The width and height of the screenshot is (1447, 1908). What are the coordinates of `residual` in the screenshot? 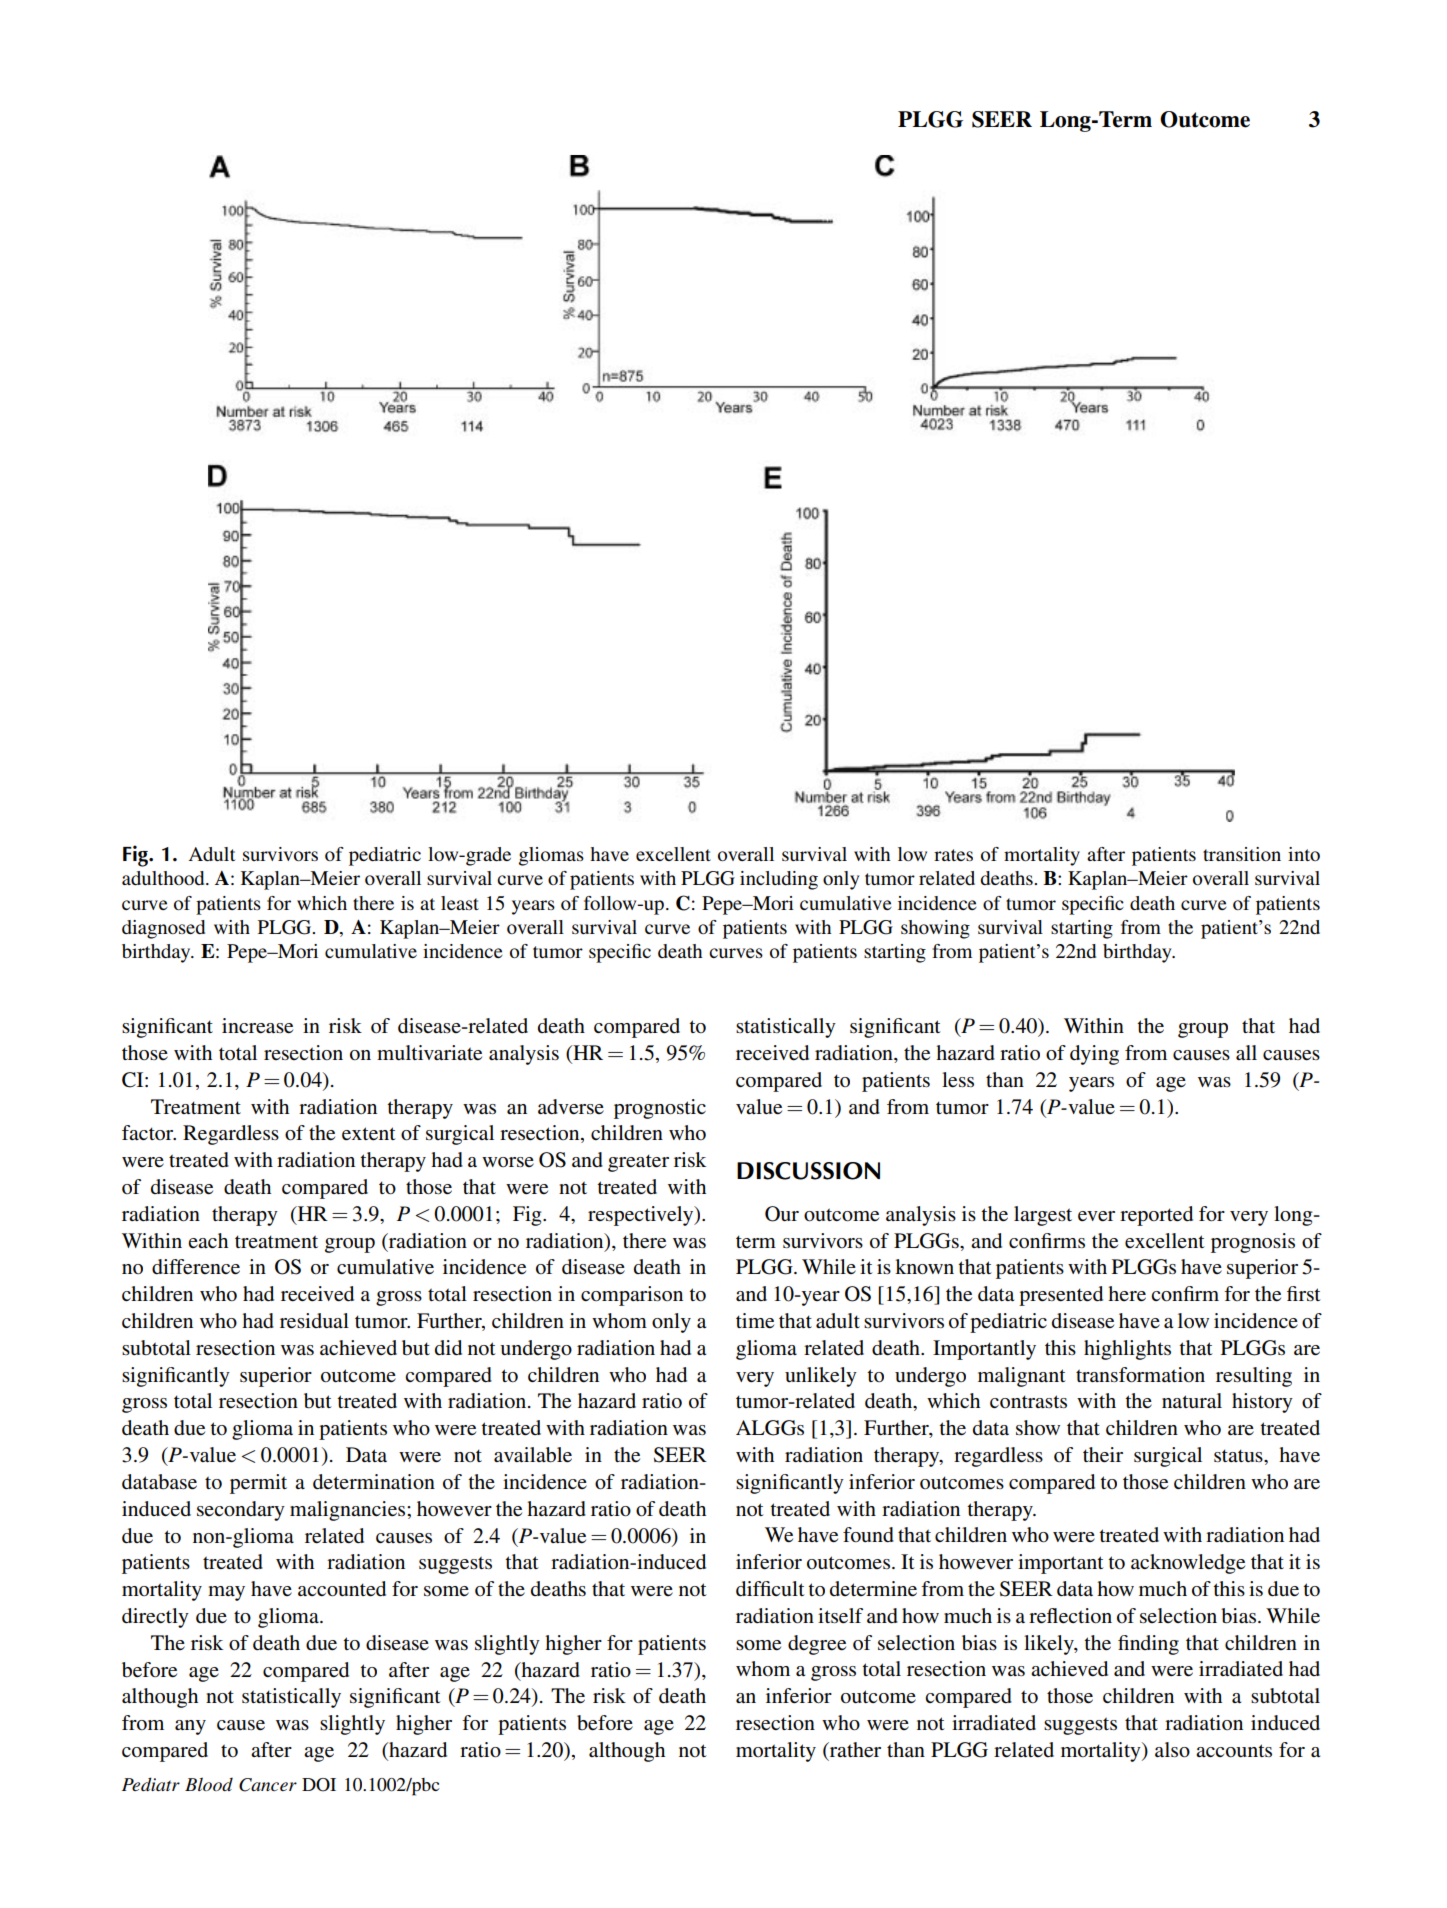 It's located at (314, 1320).
